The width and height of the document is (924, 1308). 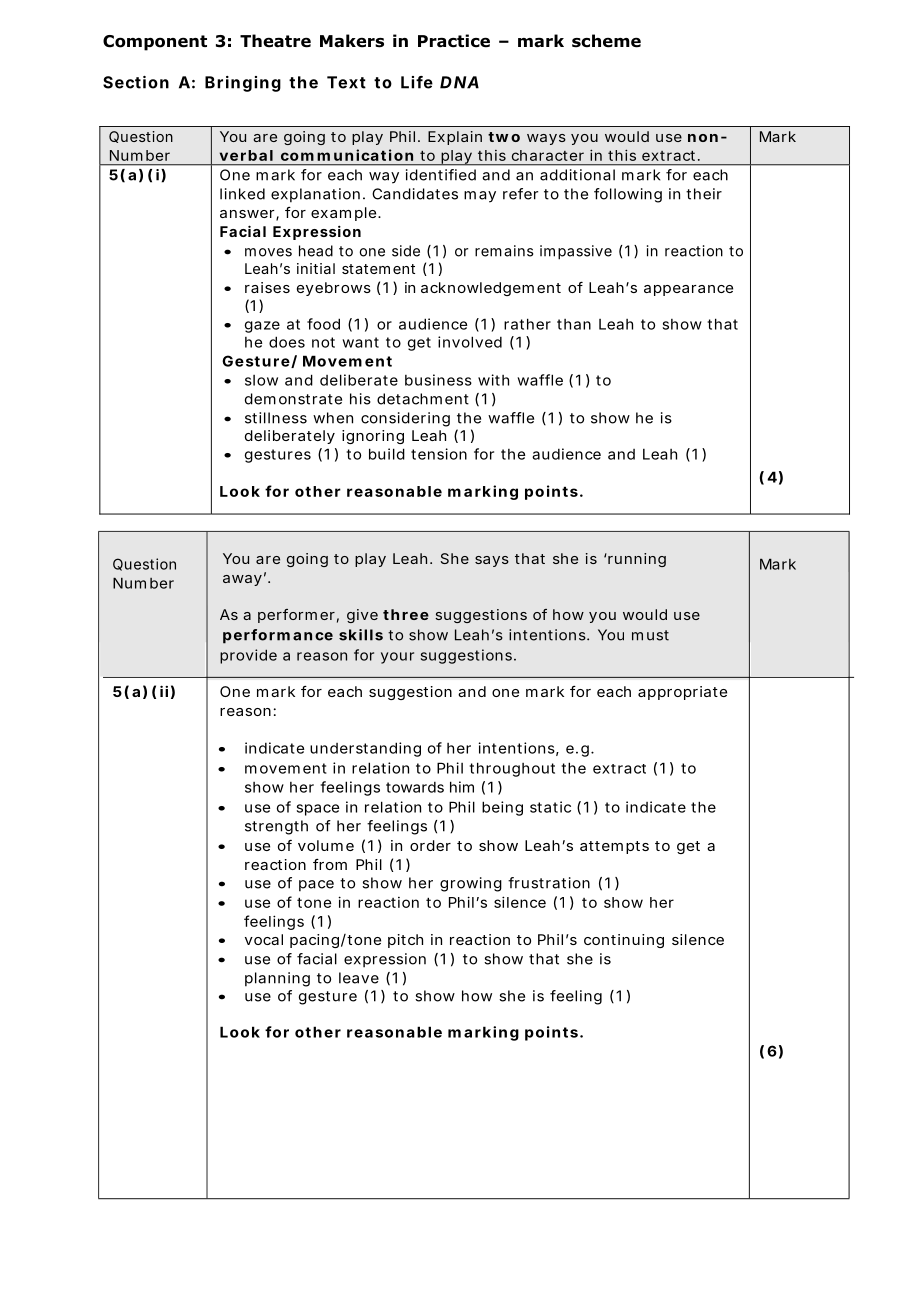 I want to click on vocal, so click(x=264, y=939).
